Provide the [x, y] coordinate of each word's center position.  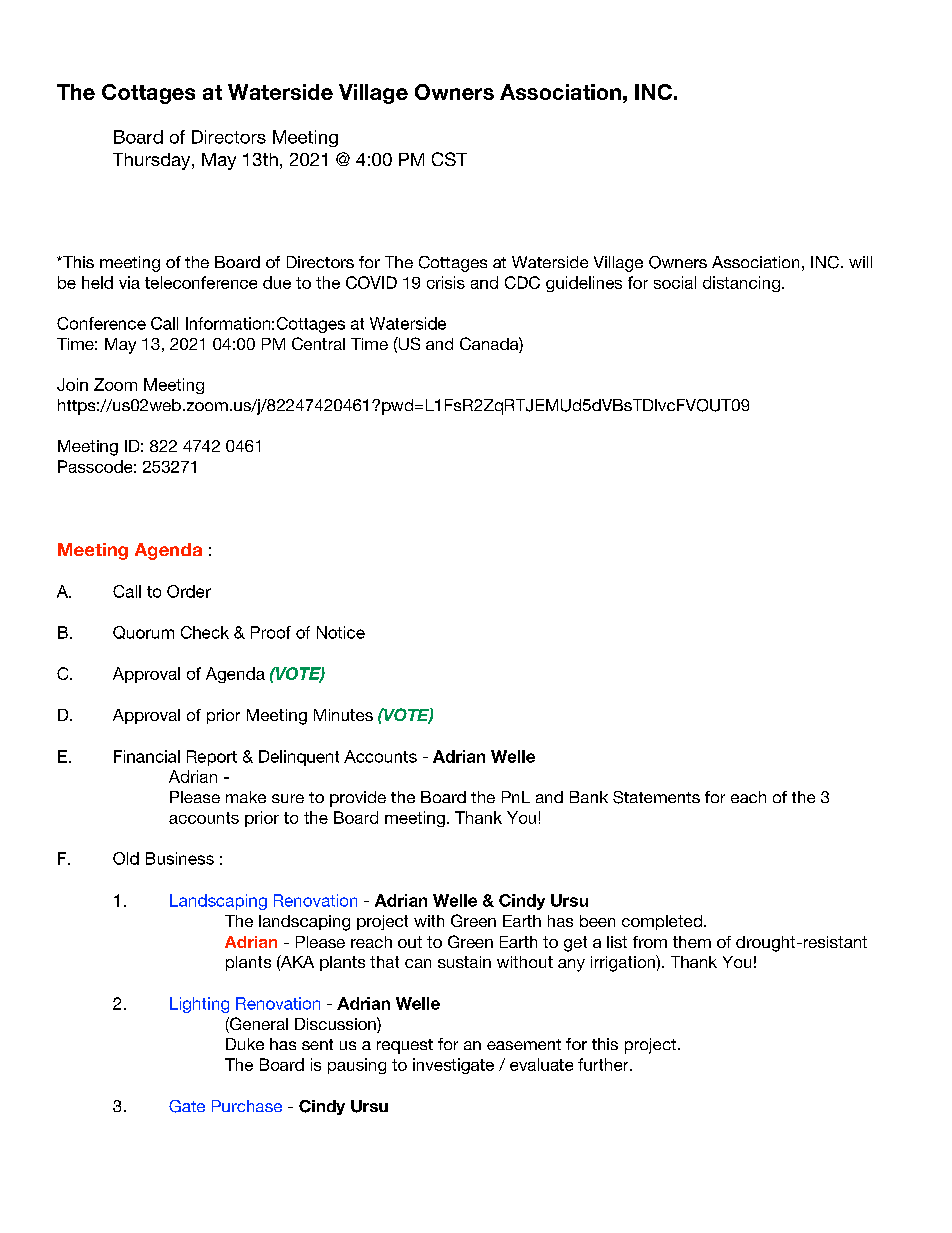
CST [449, 159]
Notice [341, 632]
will [860, 262]
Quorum [143, 632]
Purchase [247, 1106]
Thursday [153, 161]
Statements [656, 797]
